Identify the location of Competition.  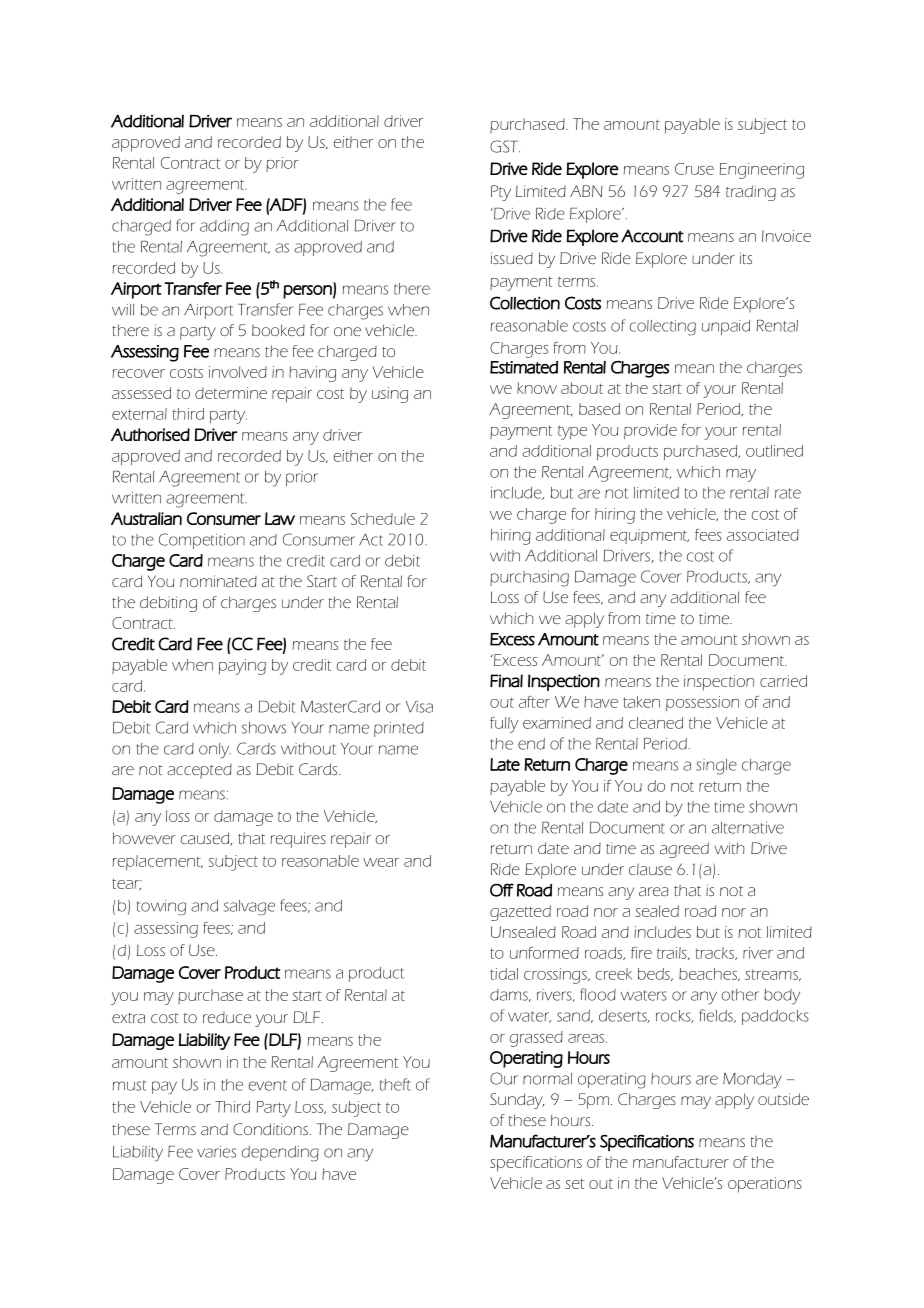
(202, 541).
